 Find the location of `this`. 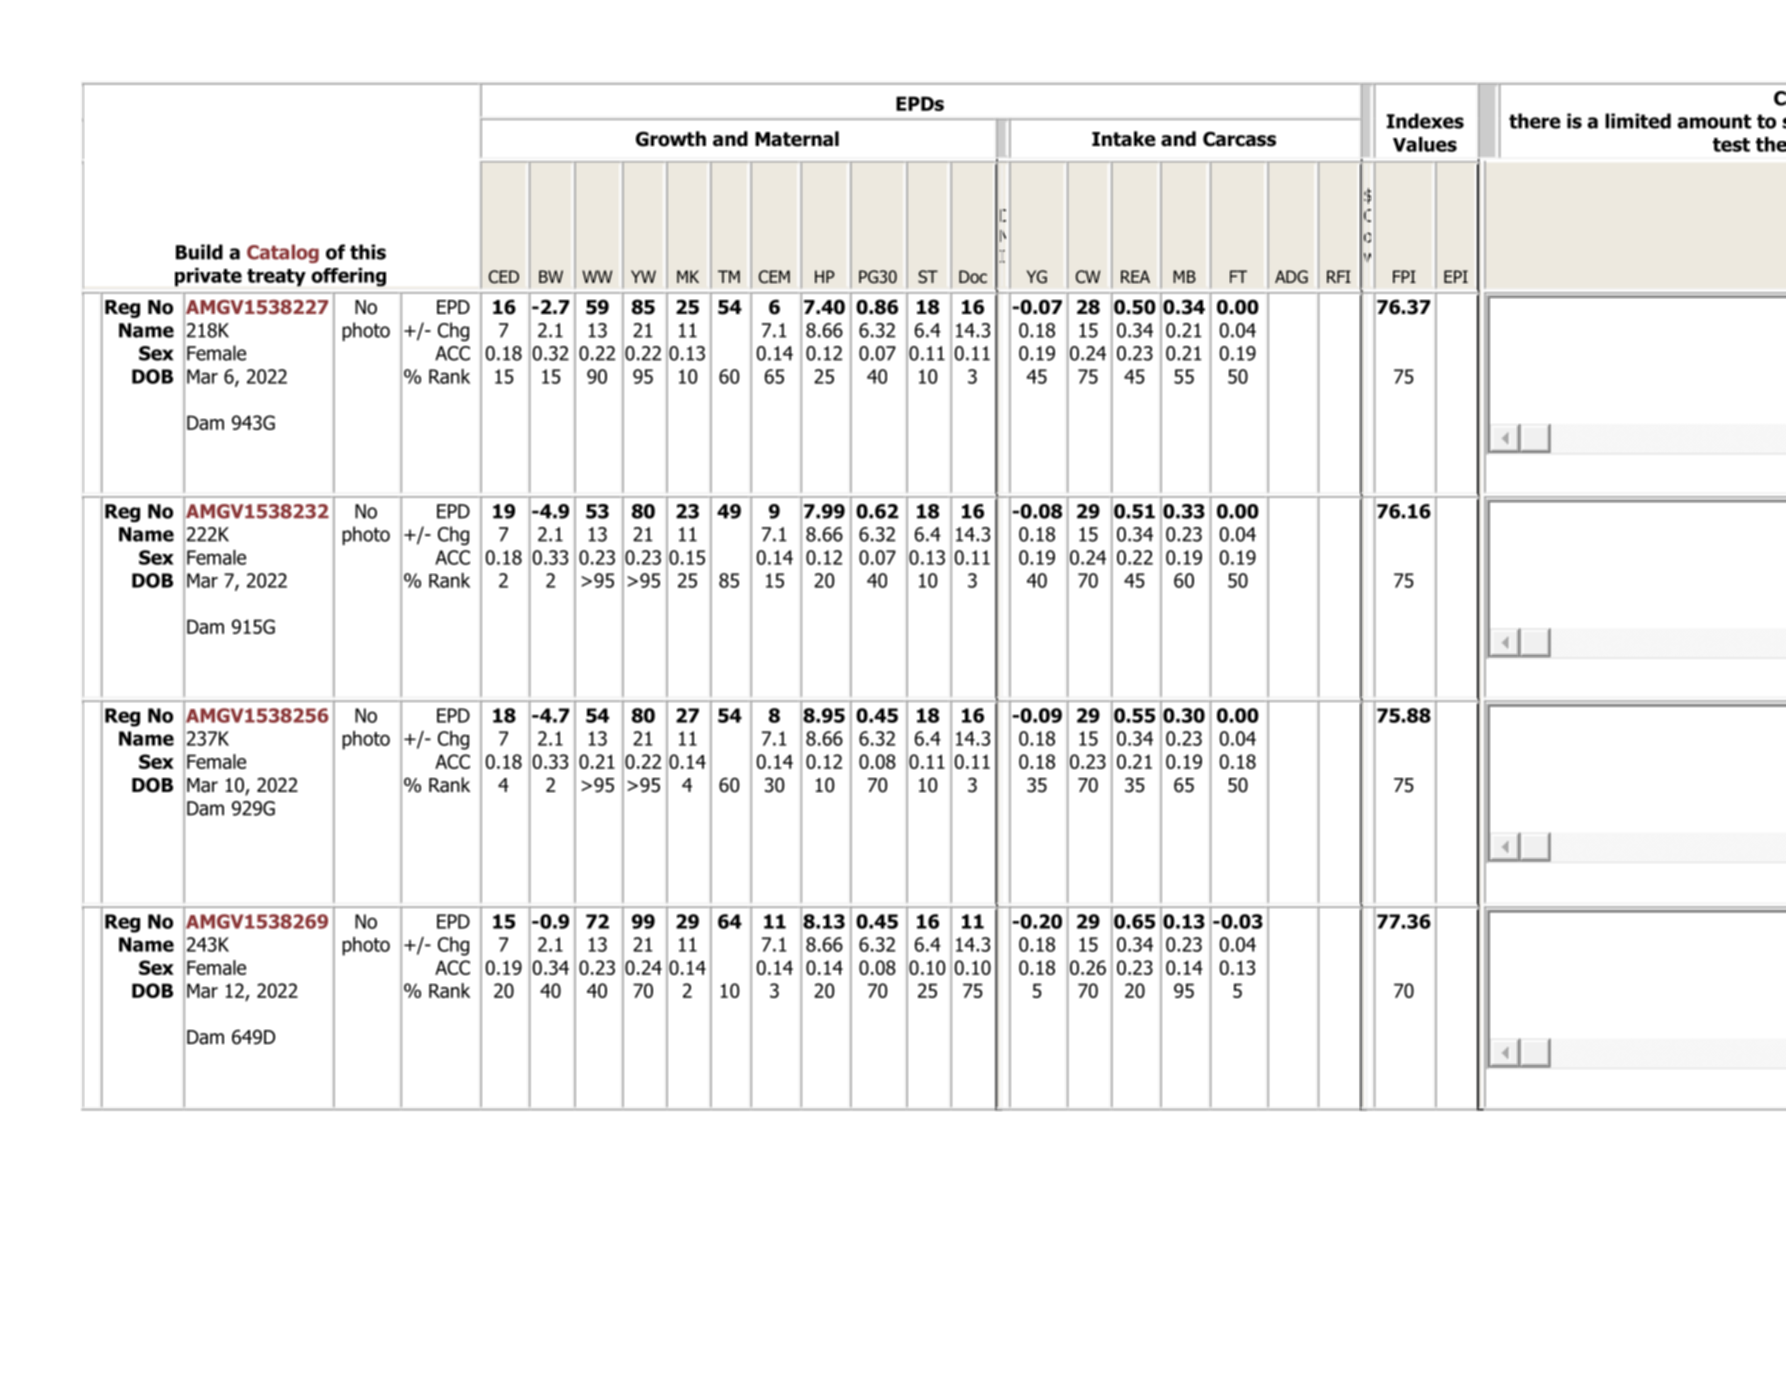

this is located at coordinates (368, 252).
